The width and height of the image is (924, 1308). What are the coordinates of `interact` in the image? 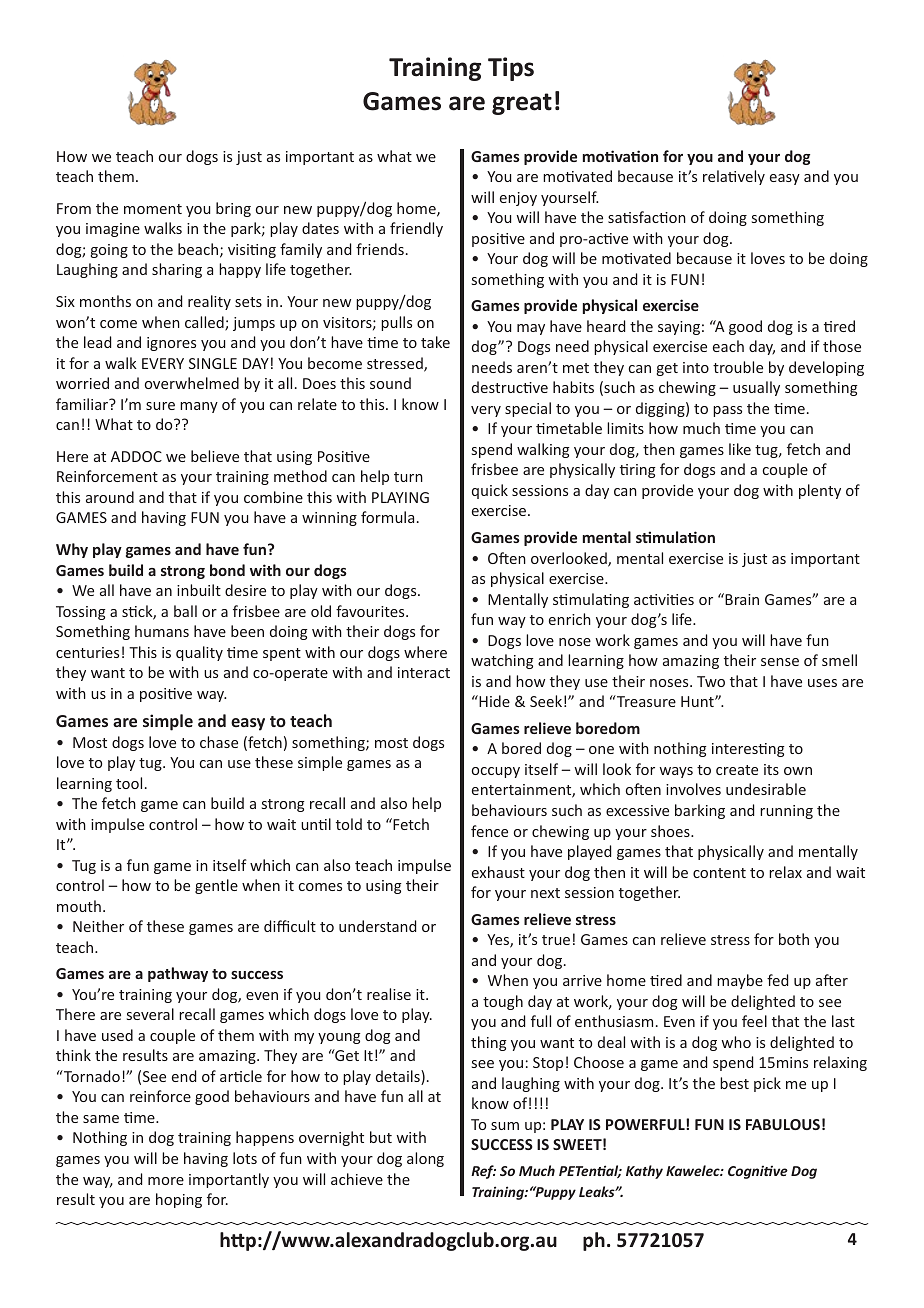 It's located at (424, 672).
